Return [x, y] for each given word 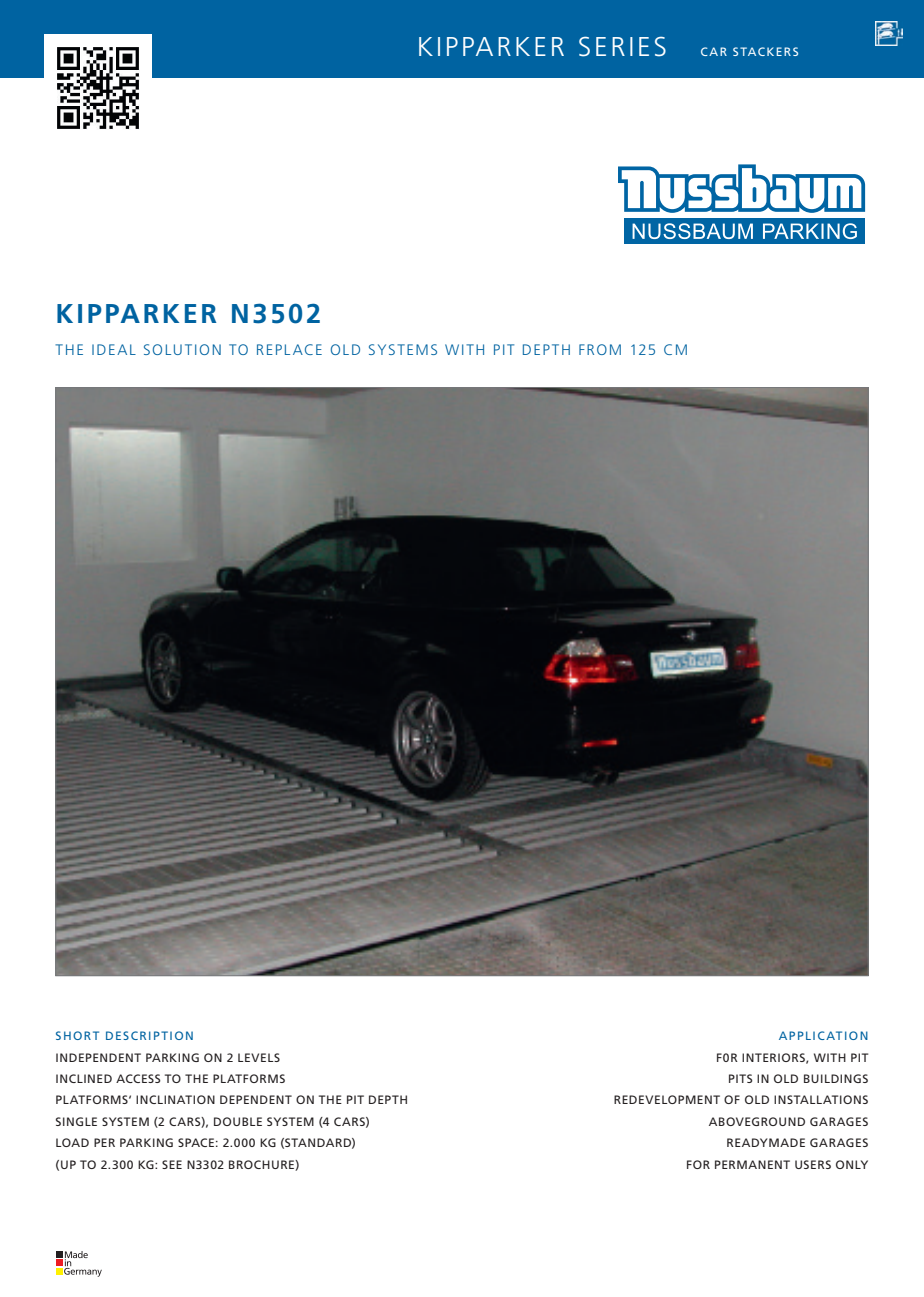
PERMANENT [752, 1164]
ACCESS [138, 1078]
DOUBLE [238, 1121]
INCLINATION [175, 1099]
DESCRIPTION [149, 1035]
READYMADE [766, 1142]
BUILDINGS [836, 1078]
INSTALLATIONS [821, 1099]
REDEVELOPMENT [667, 1099]
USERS [813, 1164]
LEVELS [259, 1057]
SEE [172, 1164]
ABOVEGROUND [757, 1121]
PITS [740, 1078]
